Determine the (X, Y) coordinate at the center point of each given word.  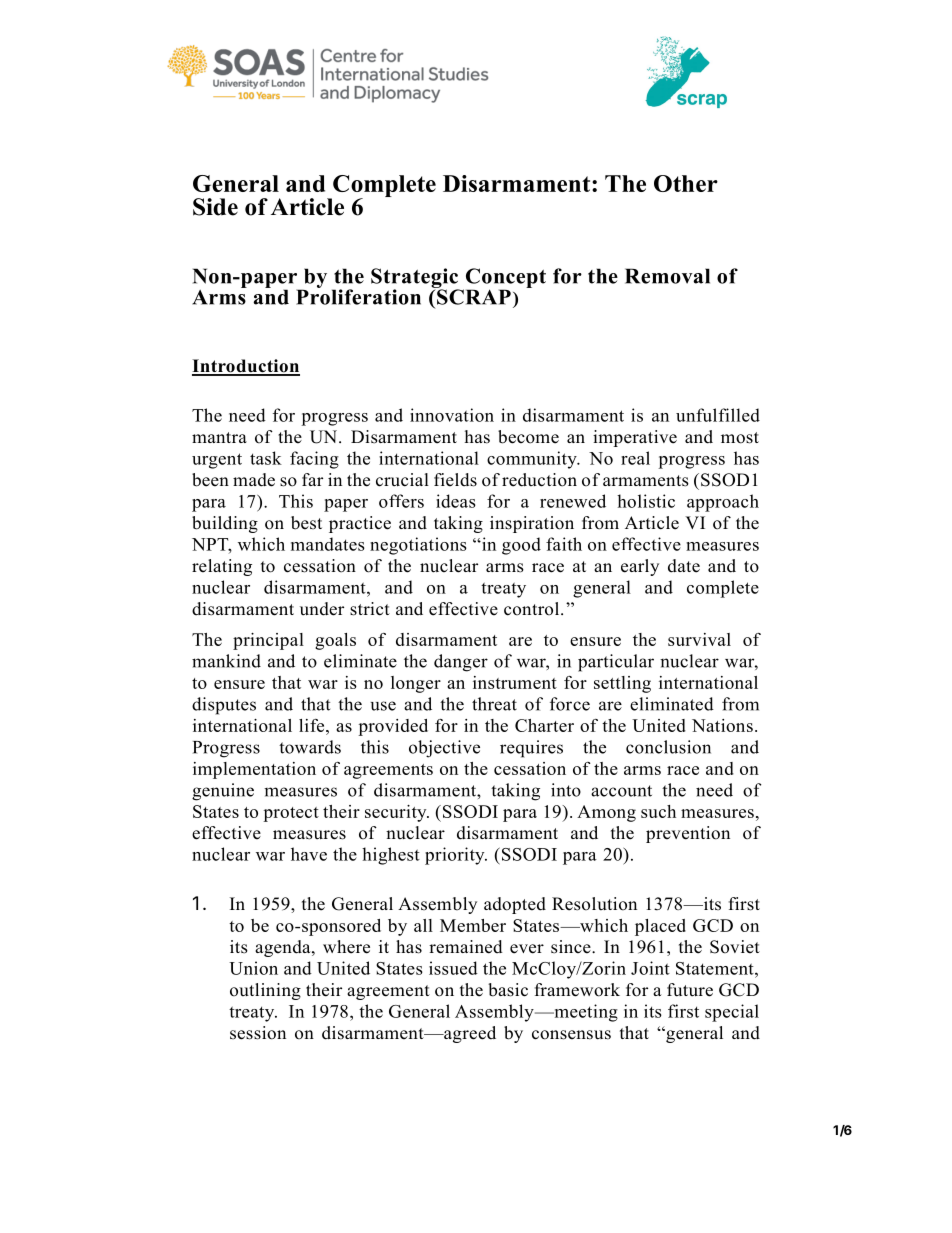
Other (686, 183)
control (533, 609)
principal (268, 641)
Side (215, 207)
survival (699, 639)
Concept (504, 279)
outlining (265, 991)
